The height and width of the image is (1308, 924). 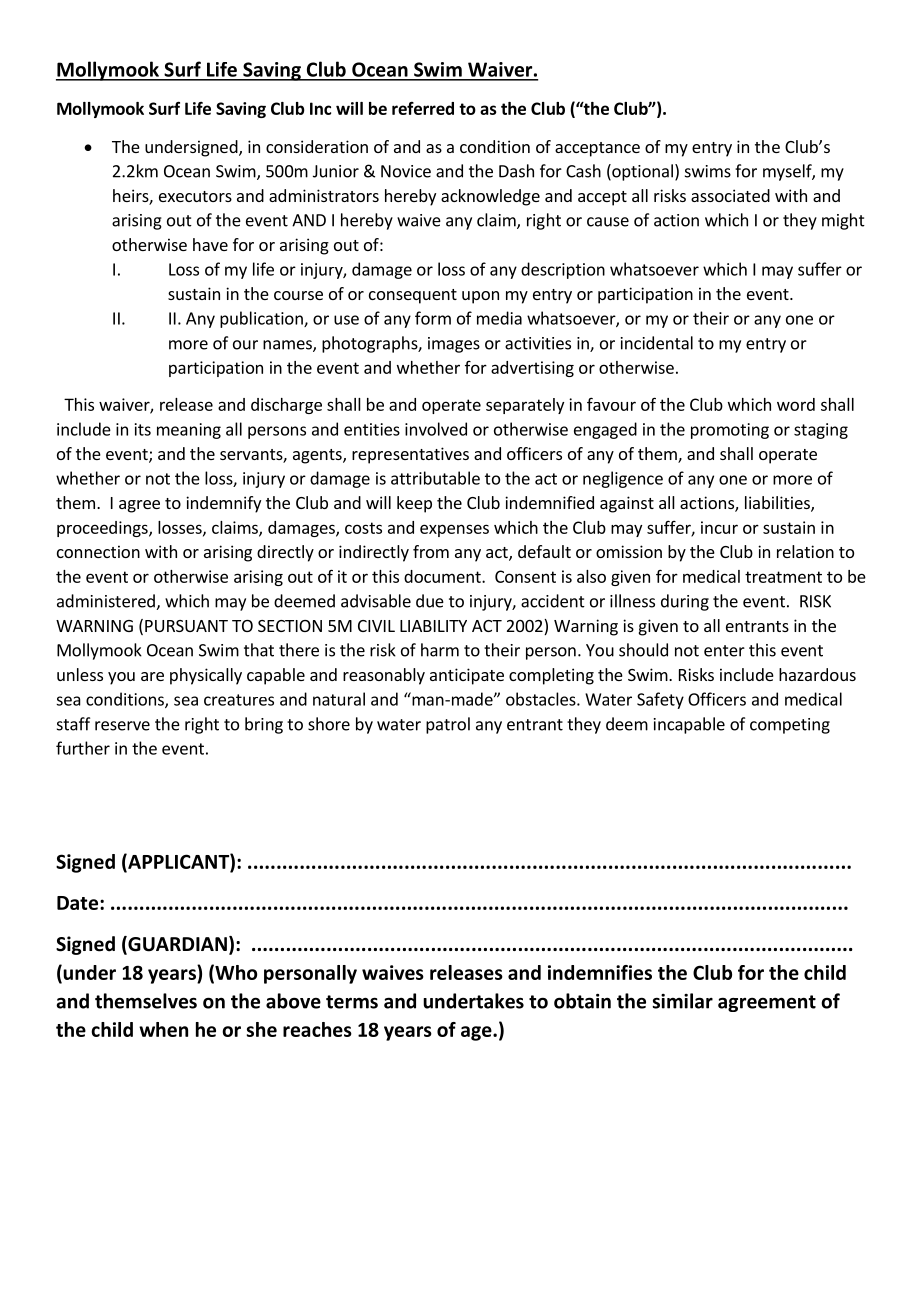 What do you see at coordinates (352, 1002) in the image?
I see `terms` at bounding box center [352, 1002].
